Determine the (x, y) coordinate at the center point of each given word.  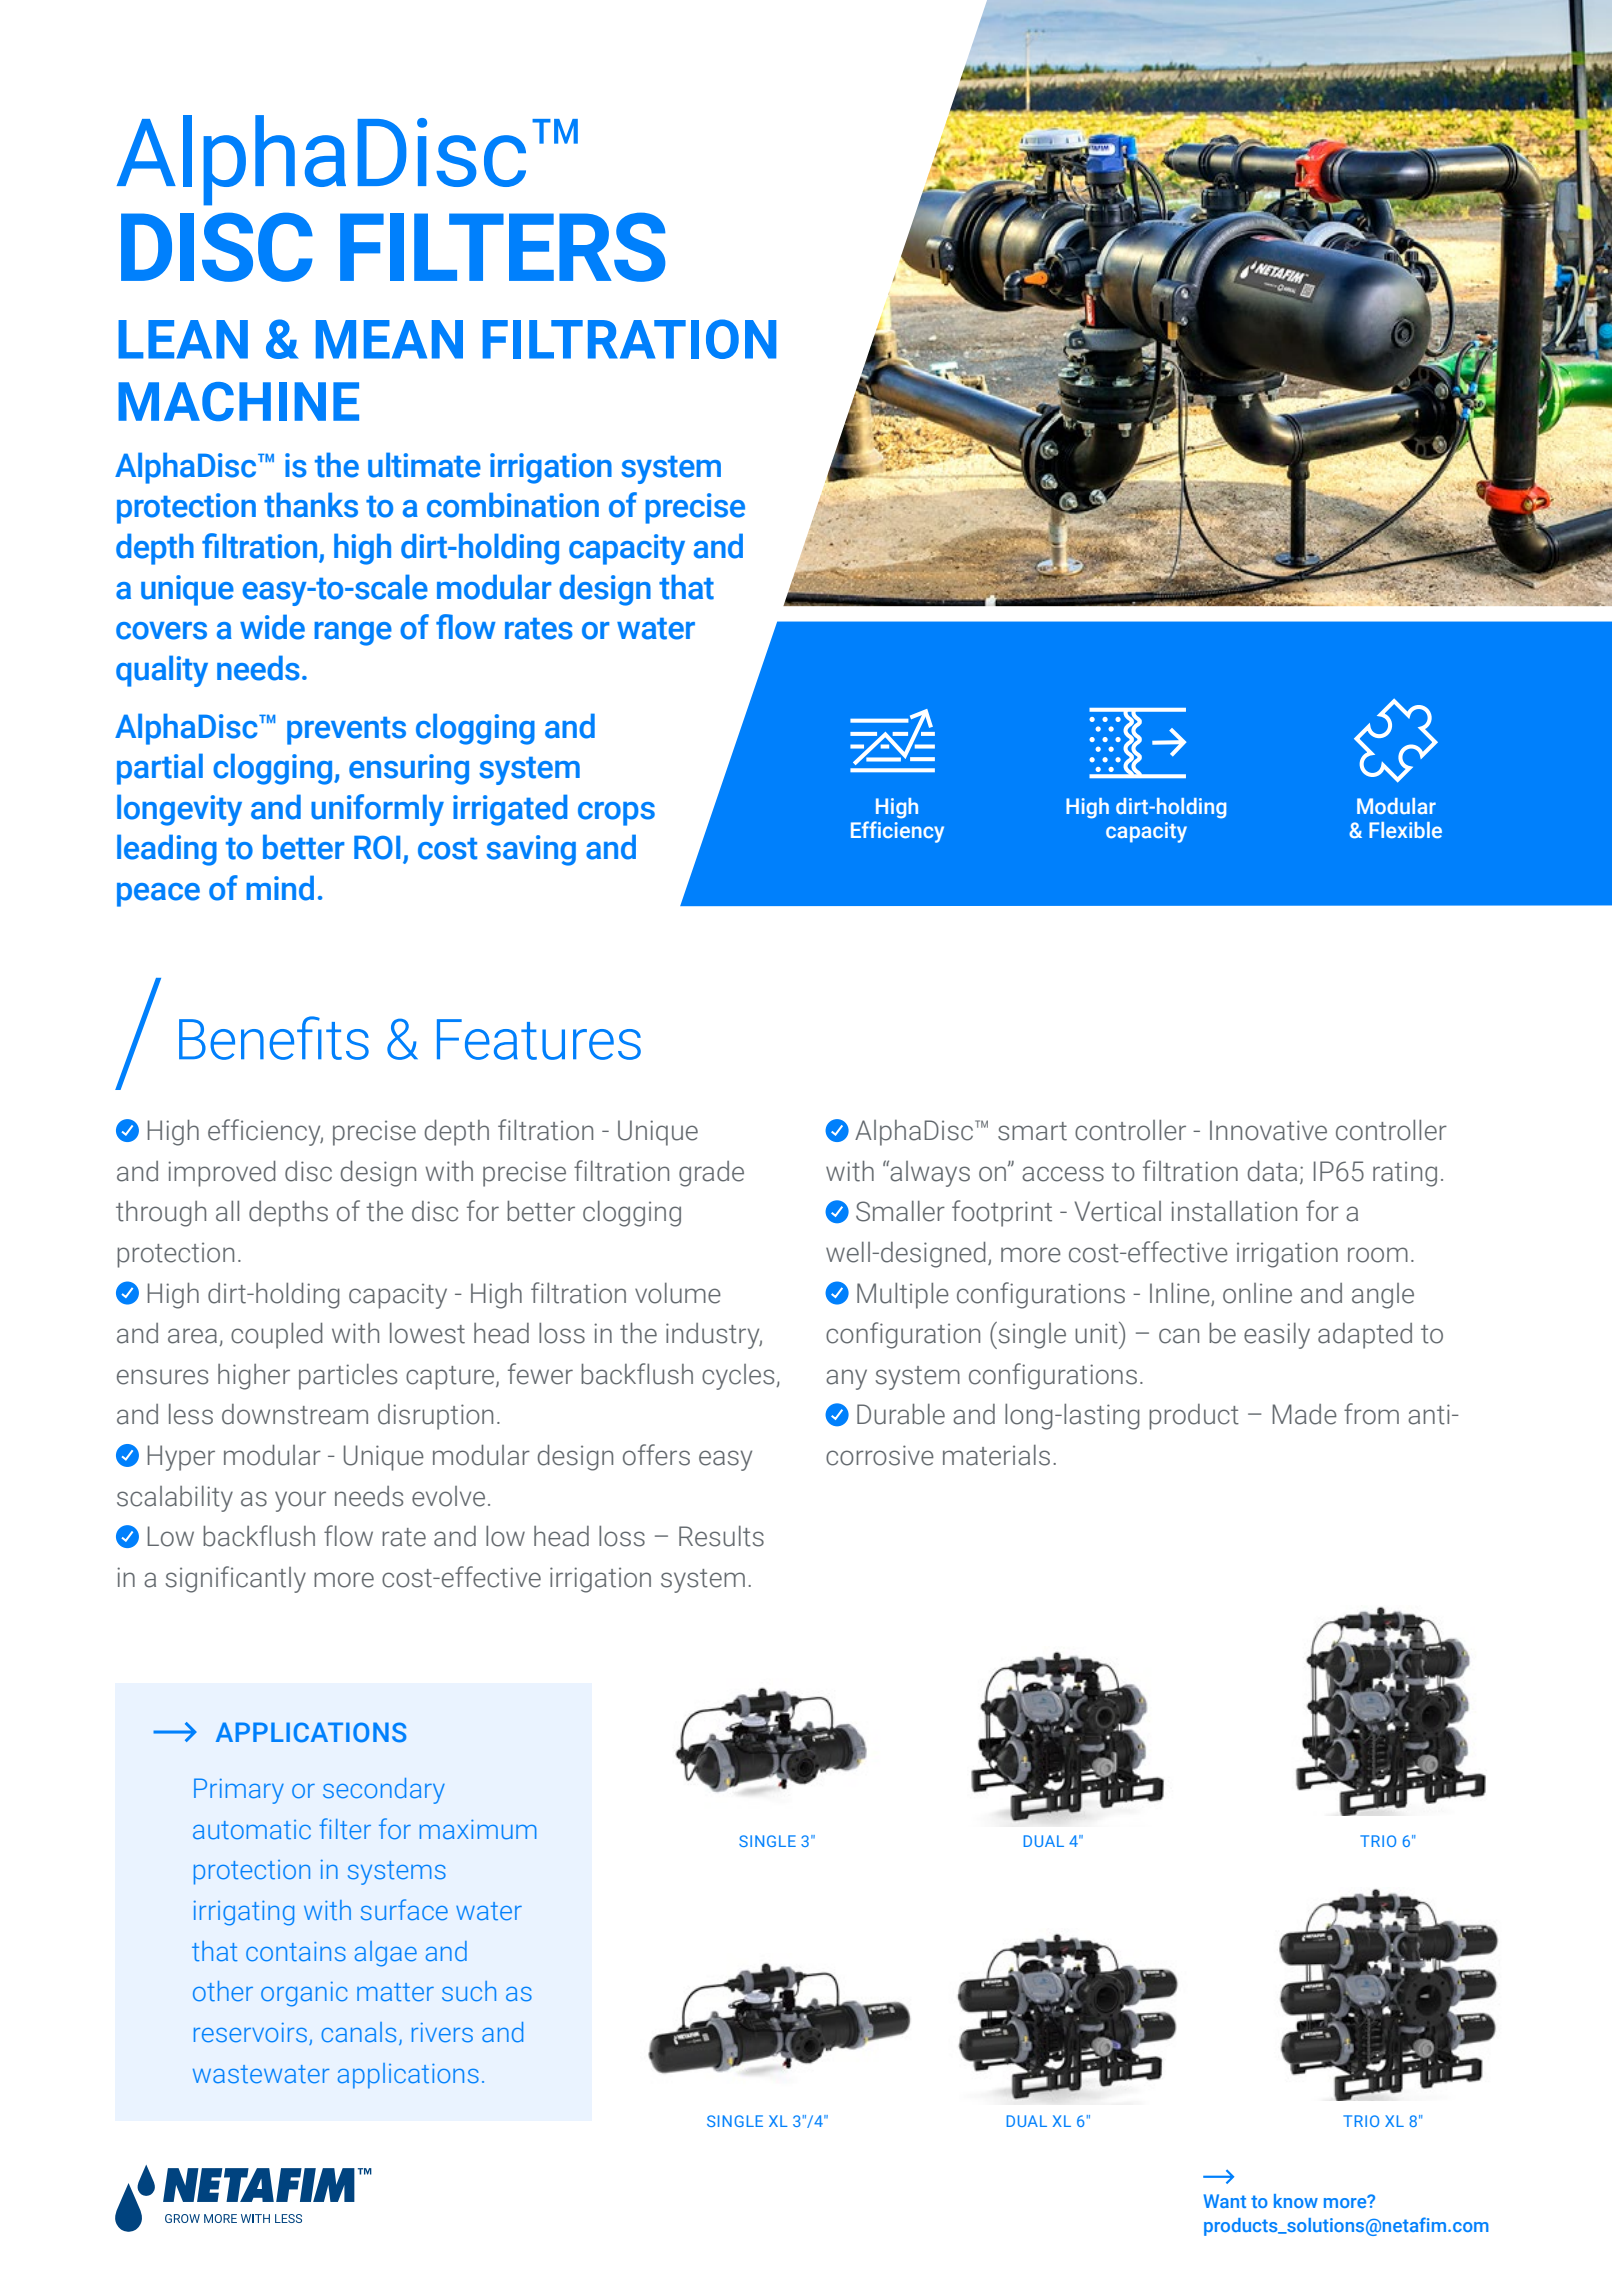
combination (513, 505)
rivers (442, 2033)
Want (1225, 2201)
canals (358, 2032)
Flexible (1405, 830)
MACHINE (238, 401)
